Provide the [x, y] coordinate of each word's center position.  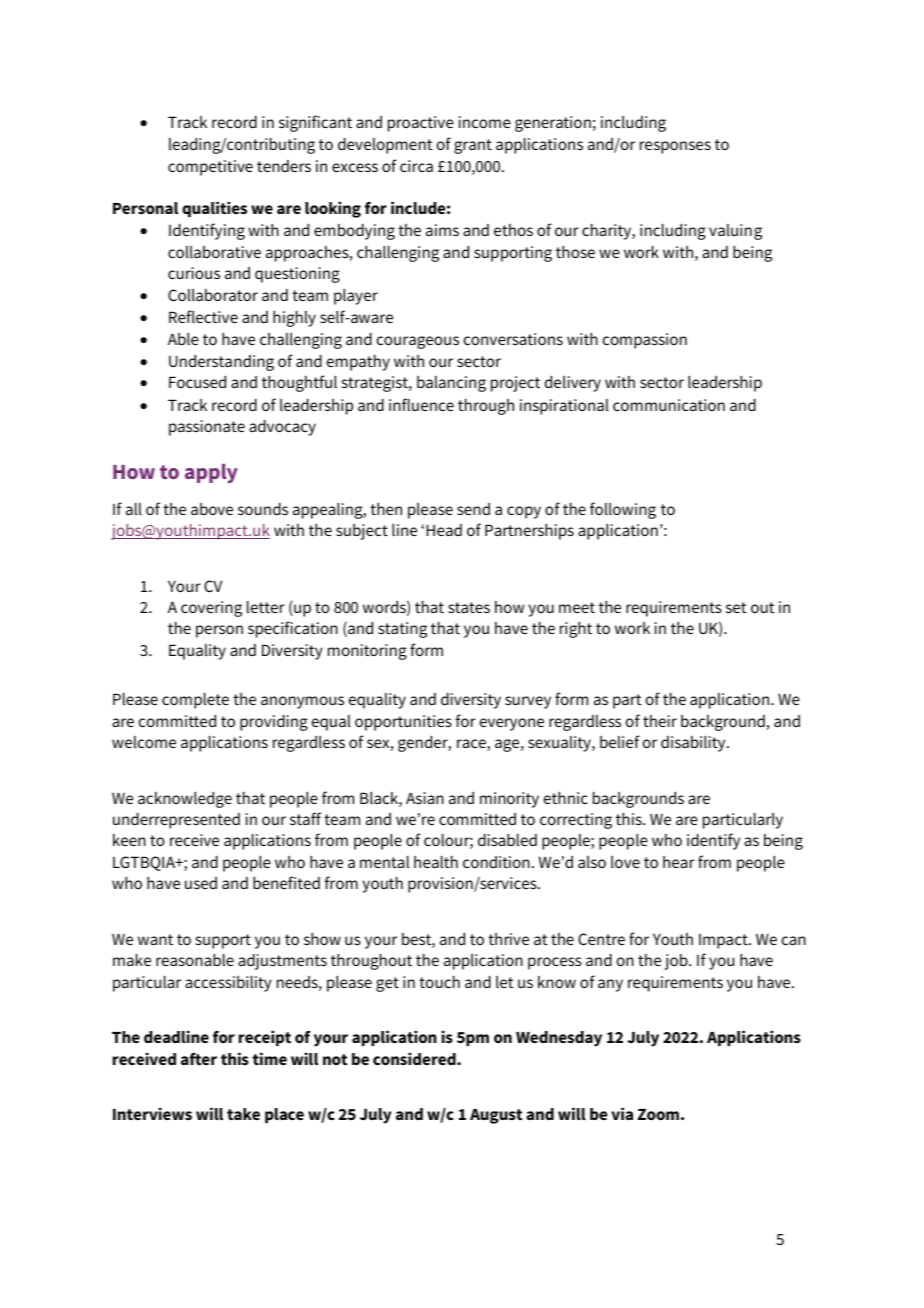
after [199, 1059]
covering [211, 609]
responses [675, 147]
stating [402, 630]
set [736, 607]
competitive [210, 168]
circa [416, 166]
